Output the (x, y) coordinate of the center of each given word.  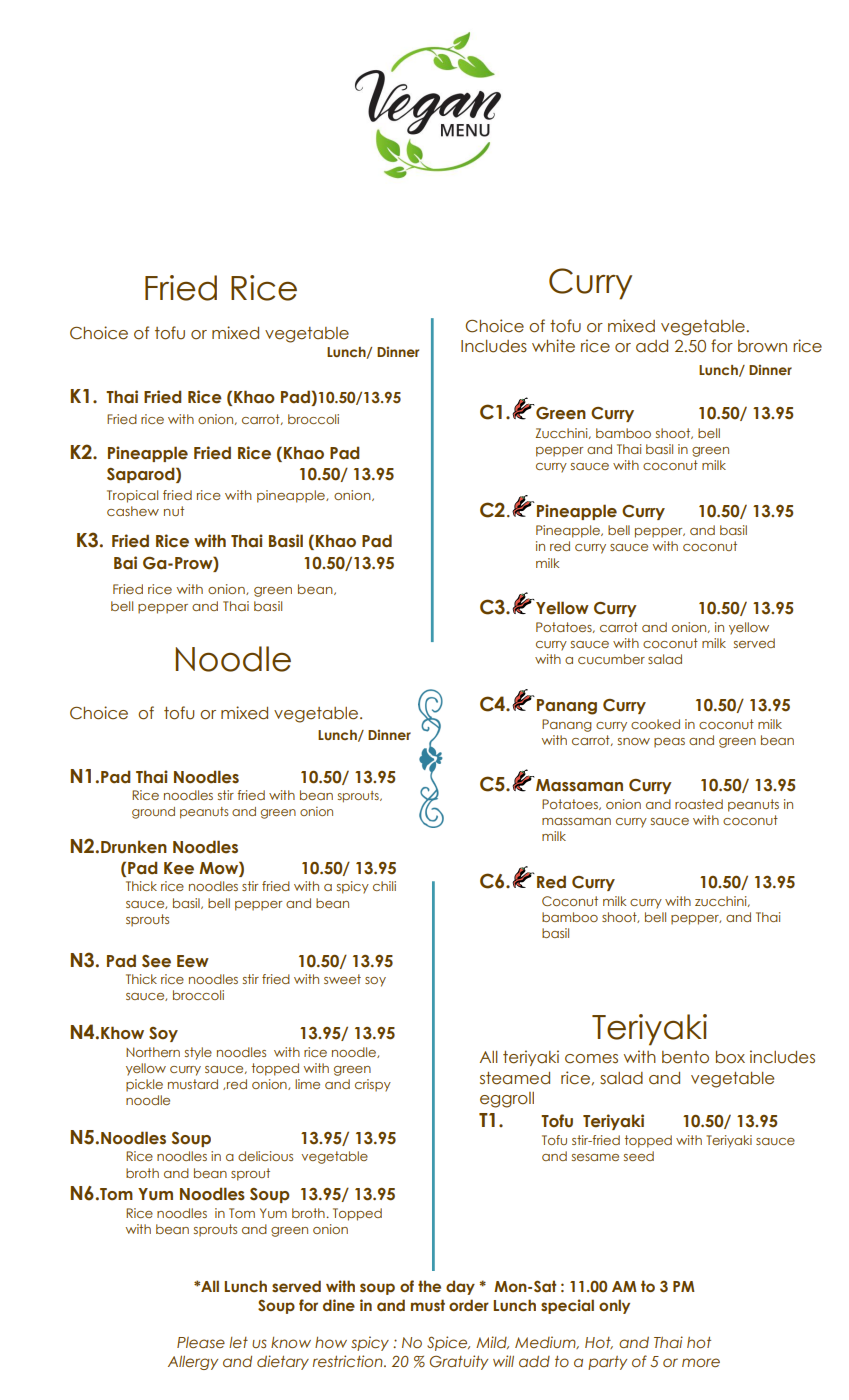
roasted (699, 804)
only (614, 1306)
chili (384, 886)
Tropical (132, 496)
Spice (448, 1343)
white (553, 346)
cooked (655, 724)
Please (201, 1342)
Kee (179, 868)
